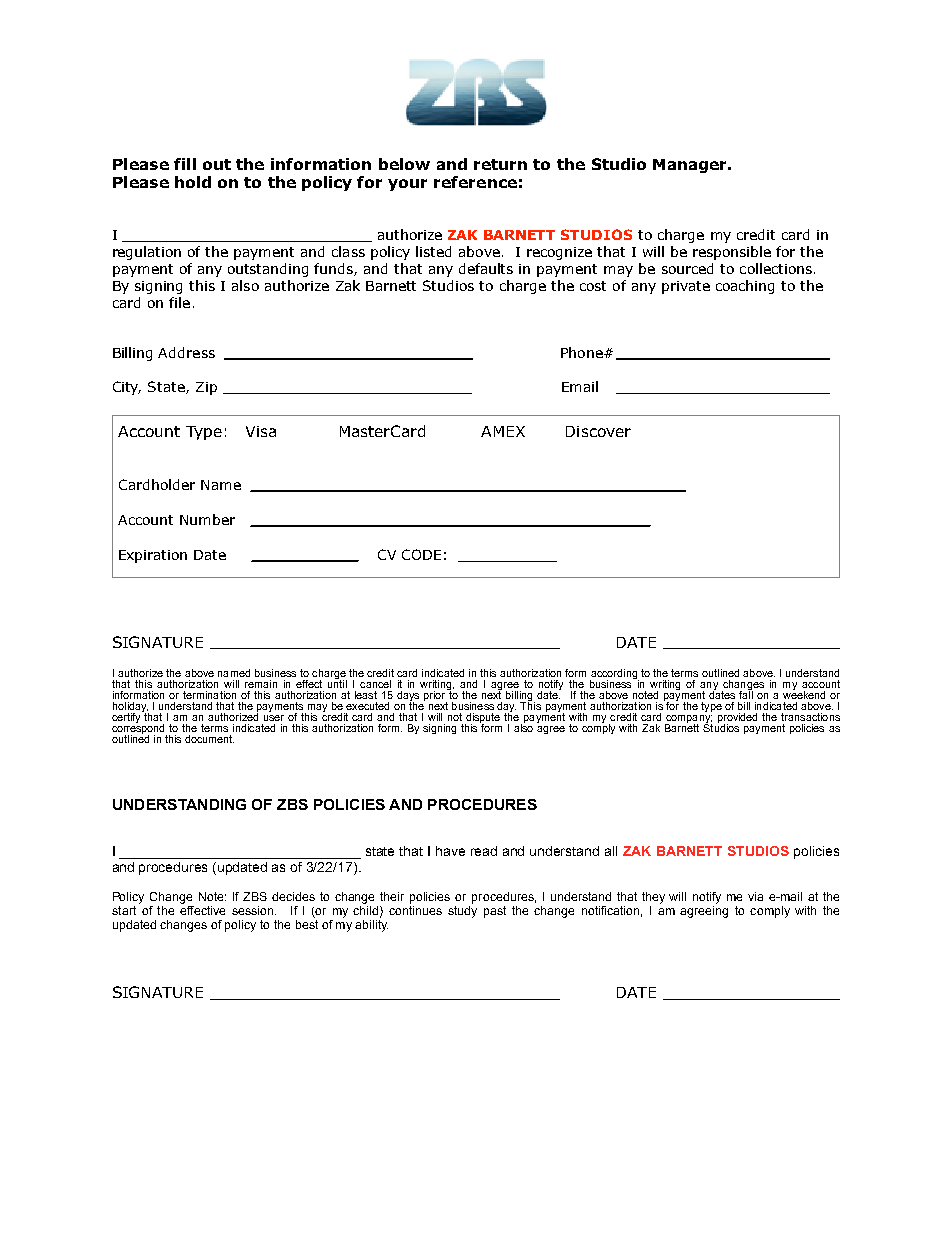  I want to click on executed, so click(367, 706).
